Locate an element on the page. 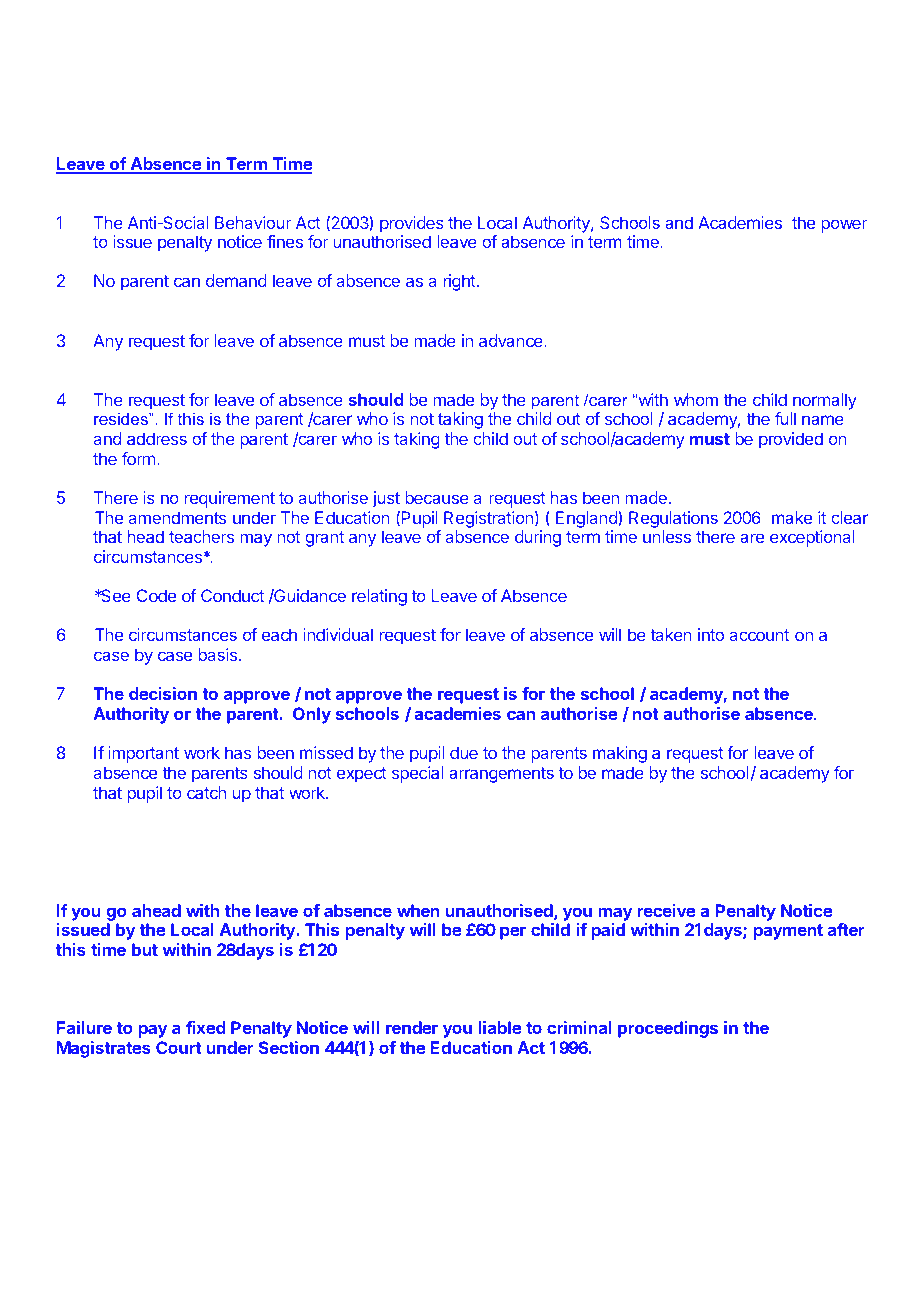 This image has height=1308, width=924. power is located at coordinates (844, 226).
